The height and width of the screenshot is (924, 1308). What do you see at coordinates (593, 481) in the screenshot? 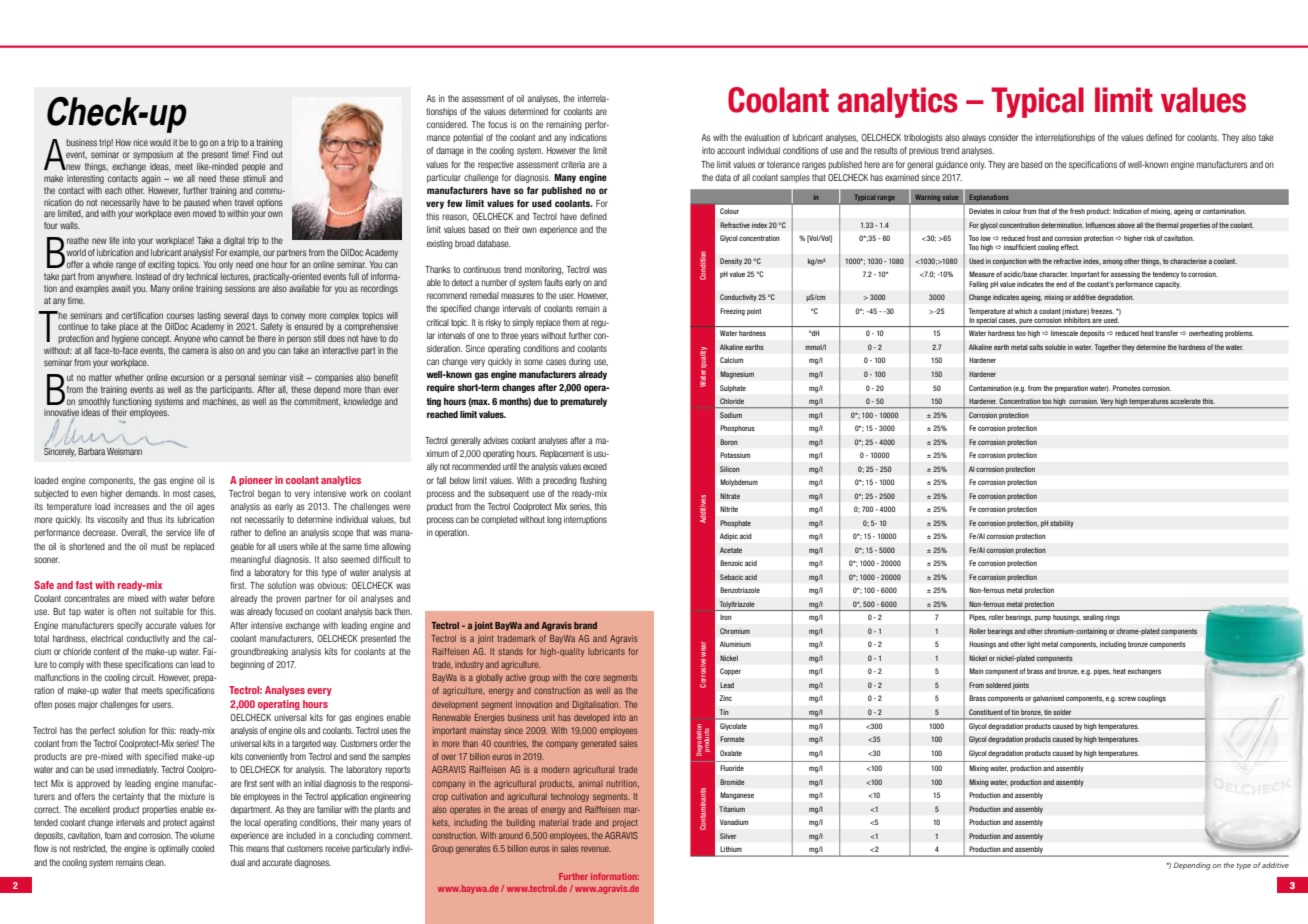
I see `flushing` at bounding box center [593, 481].
